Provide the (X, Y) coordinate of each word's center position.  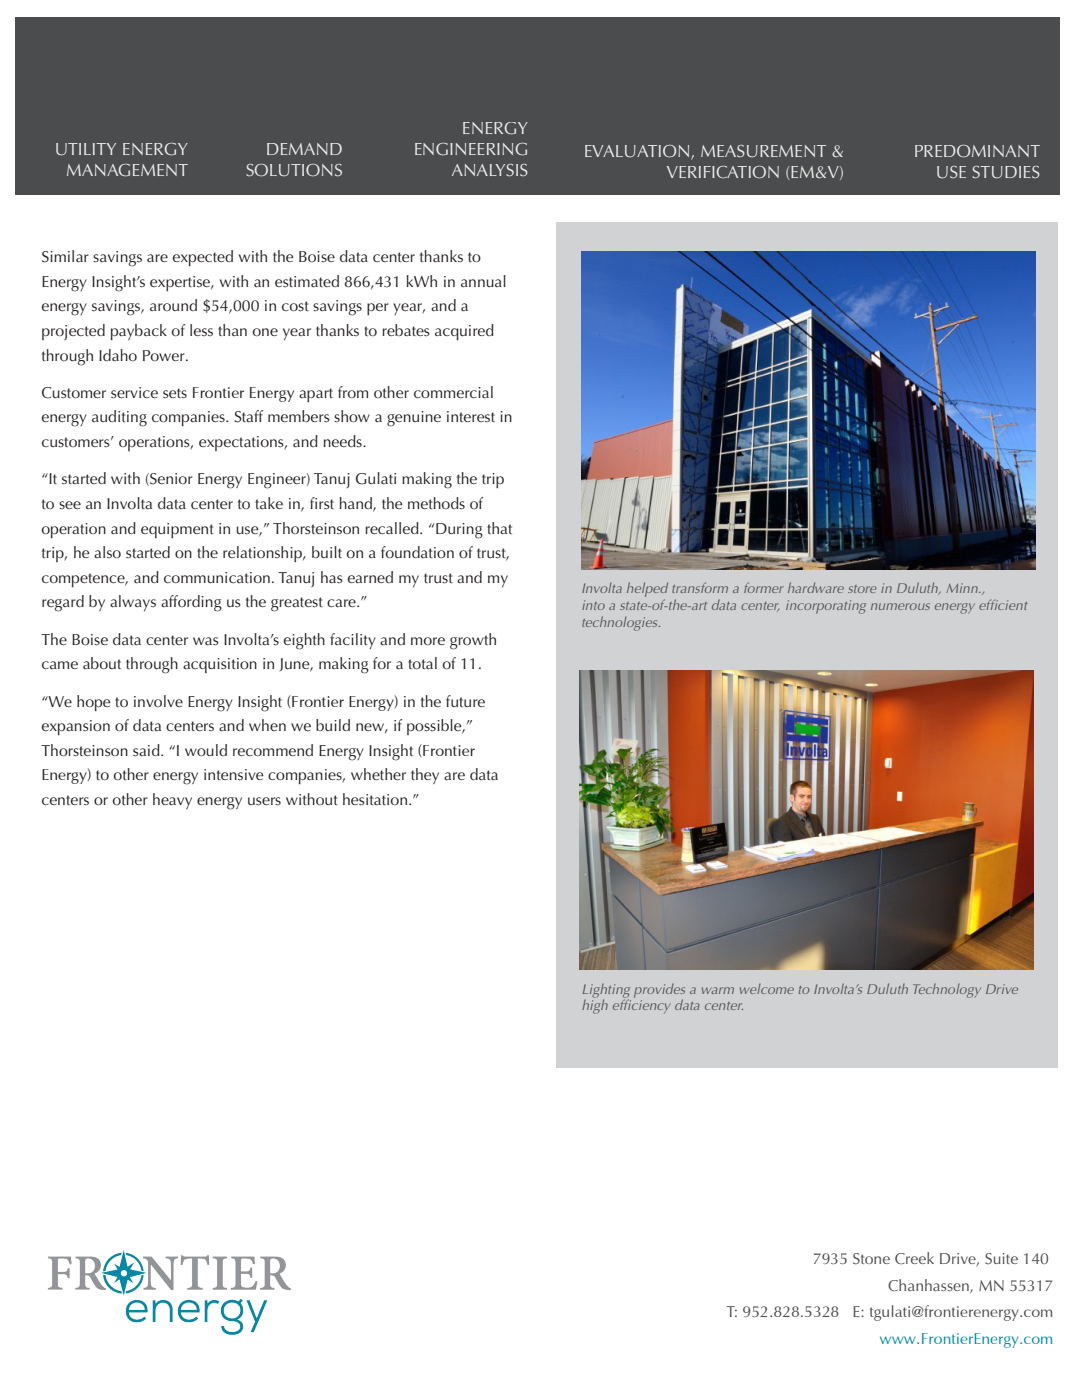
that (499, 528)
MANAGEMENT (127, 170)
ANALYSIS (490, 170)
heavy (172, 801)
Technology (947, 991)
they (425, 776)
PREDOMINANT (977, 151)
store (862, 589)
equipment (177, 530)
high (595, 1005)
